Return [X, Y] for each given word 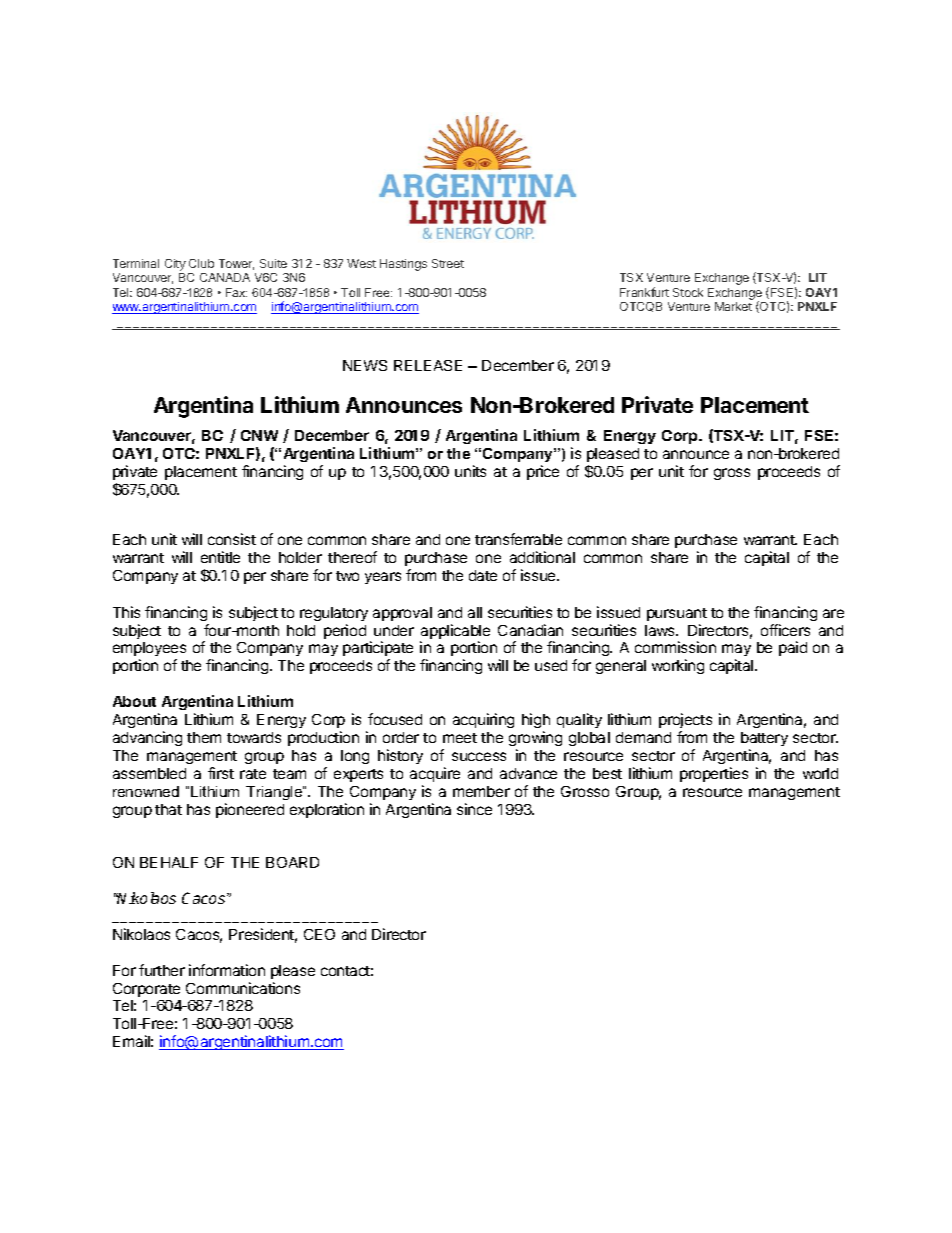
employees [149, 651]
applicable [455, 633]
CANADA [225, 277]
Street [448, 263]
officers [785, 630]
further [162, 970]
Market [733, 306]
